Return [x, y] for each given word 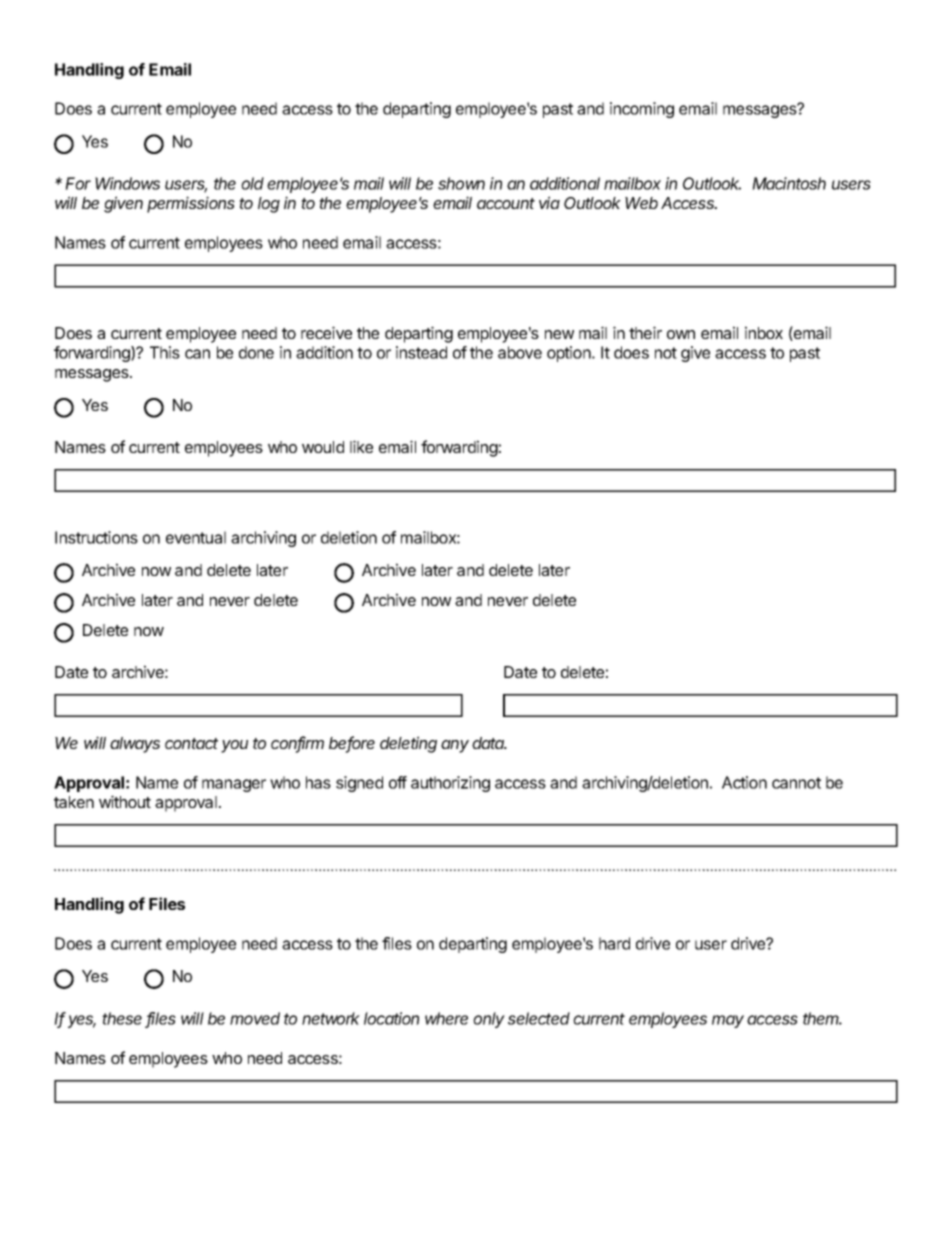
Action [744, 782]
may [728, 1021]
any [455, 746]
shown [461, 183]
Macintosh [789, 183]
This [165, 352]
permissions [191, 204]
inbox [764, 332]
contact [191, 743]
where [446, 1018]
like [361, 446]
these [122, 1018]
